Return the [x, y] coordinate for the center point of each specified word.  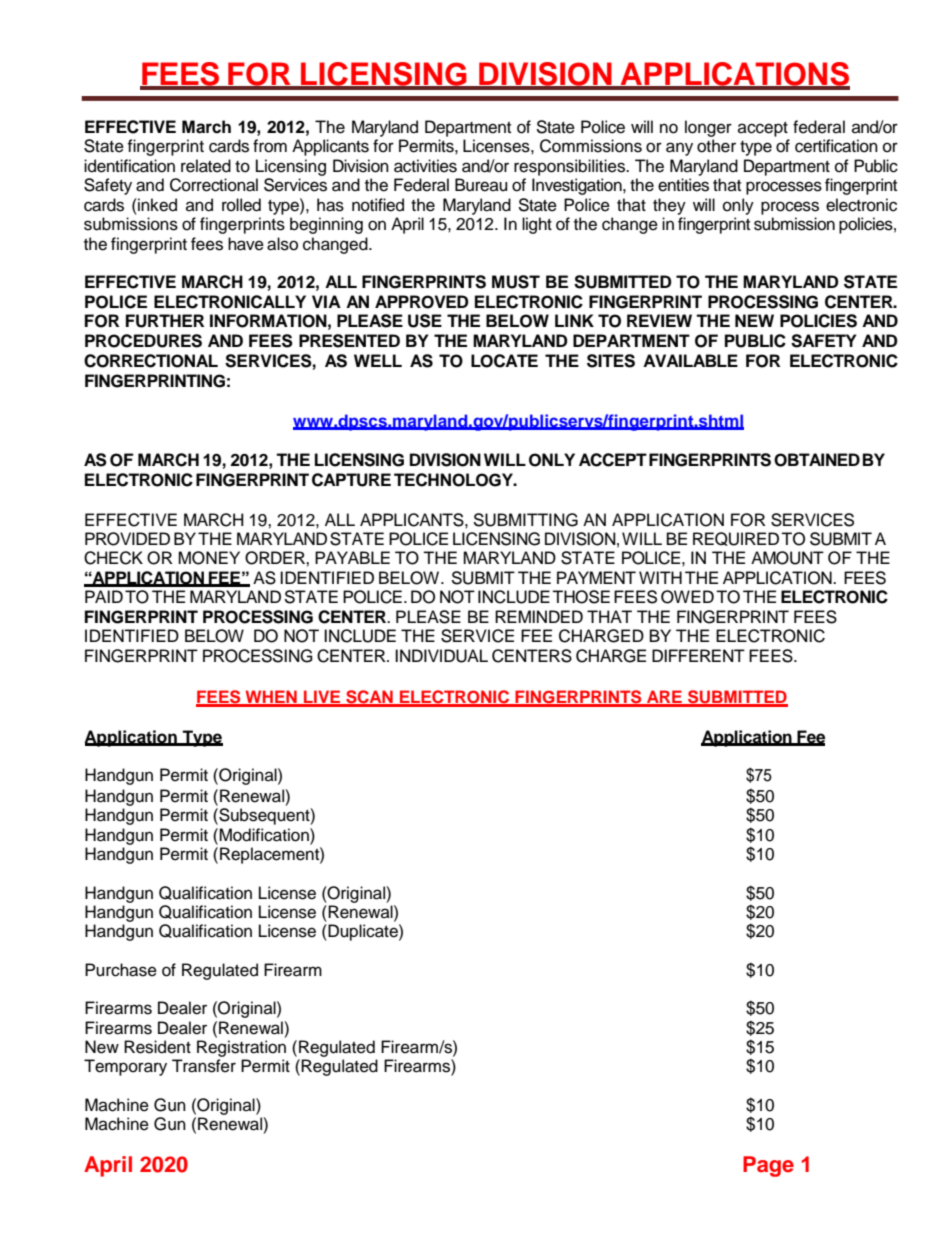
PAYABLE [352, 557]
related [206, 166]
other [716, 146]
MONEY [209, 558]
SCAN [369, 698]
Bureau [481, 185]
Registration [241, 1048]
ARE [664, 698]
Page [768, 1166]
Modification [265, 835]
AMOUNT [787, 558]
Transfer [204, 1066]
